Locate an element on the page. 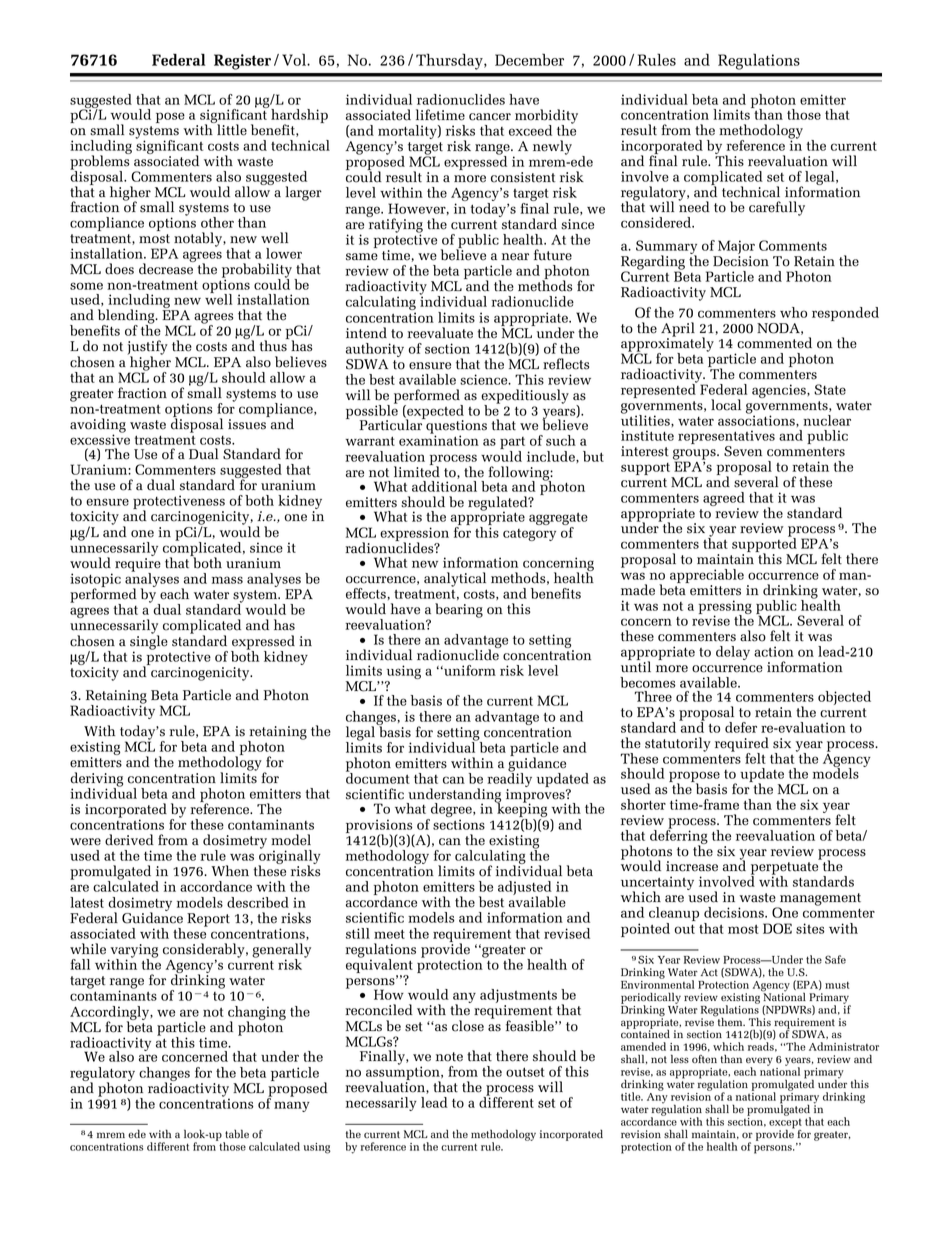 Image resolution: width=952 pixels, height=1233 pixels. carefully is located at coordinates (777, 208).
